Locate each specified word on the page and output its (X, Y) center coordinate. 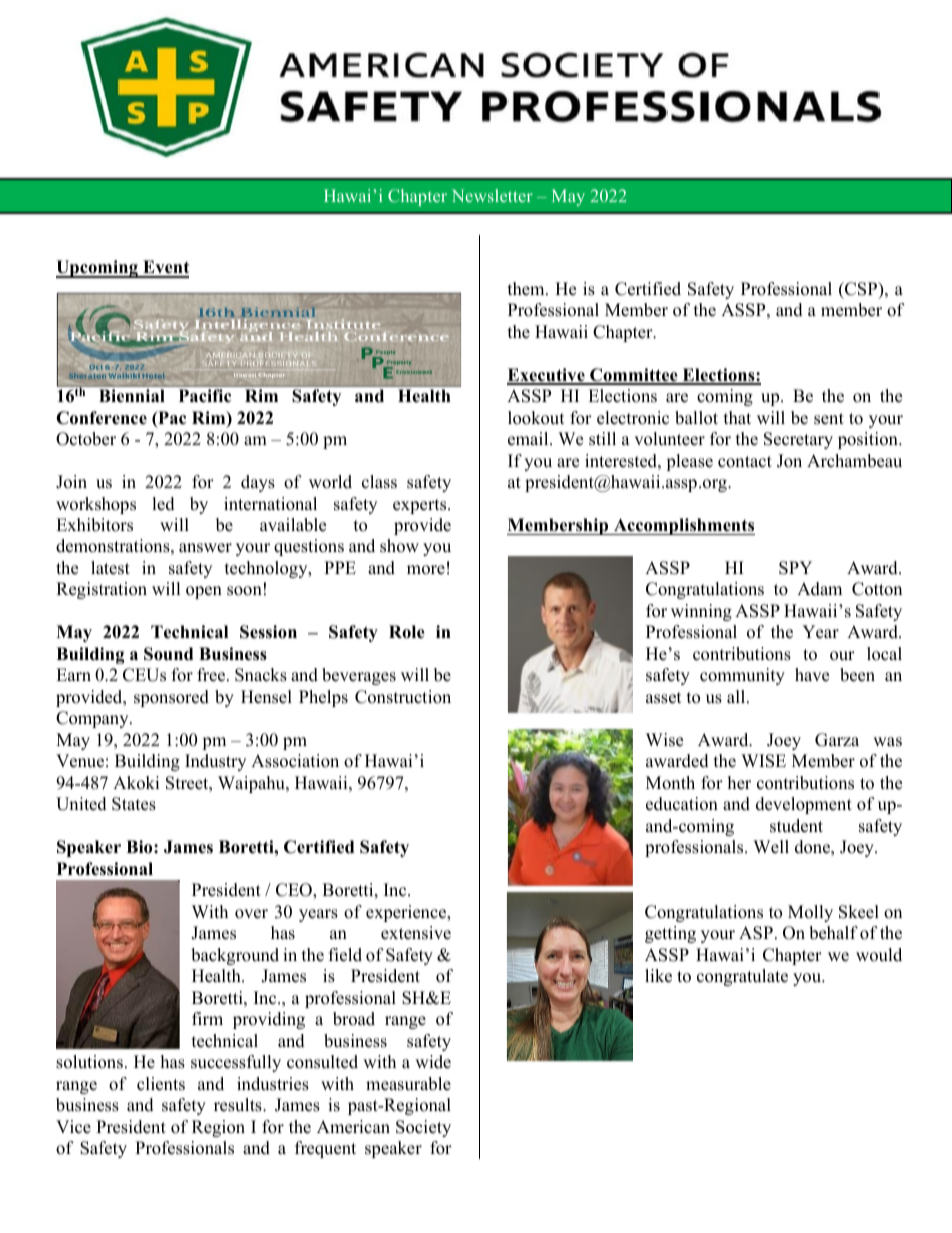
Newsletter (492, 195)
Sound (168, 654)
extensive (416, 933)
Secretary (798, 440)
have (812, 675)
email (529, 439)
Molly (810, 913)
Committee (634, 376)
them (527, 289)
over (251, 914)
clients (161, 1084)
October (86, 439)
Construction (403, 697)
